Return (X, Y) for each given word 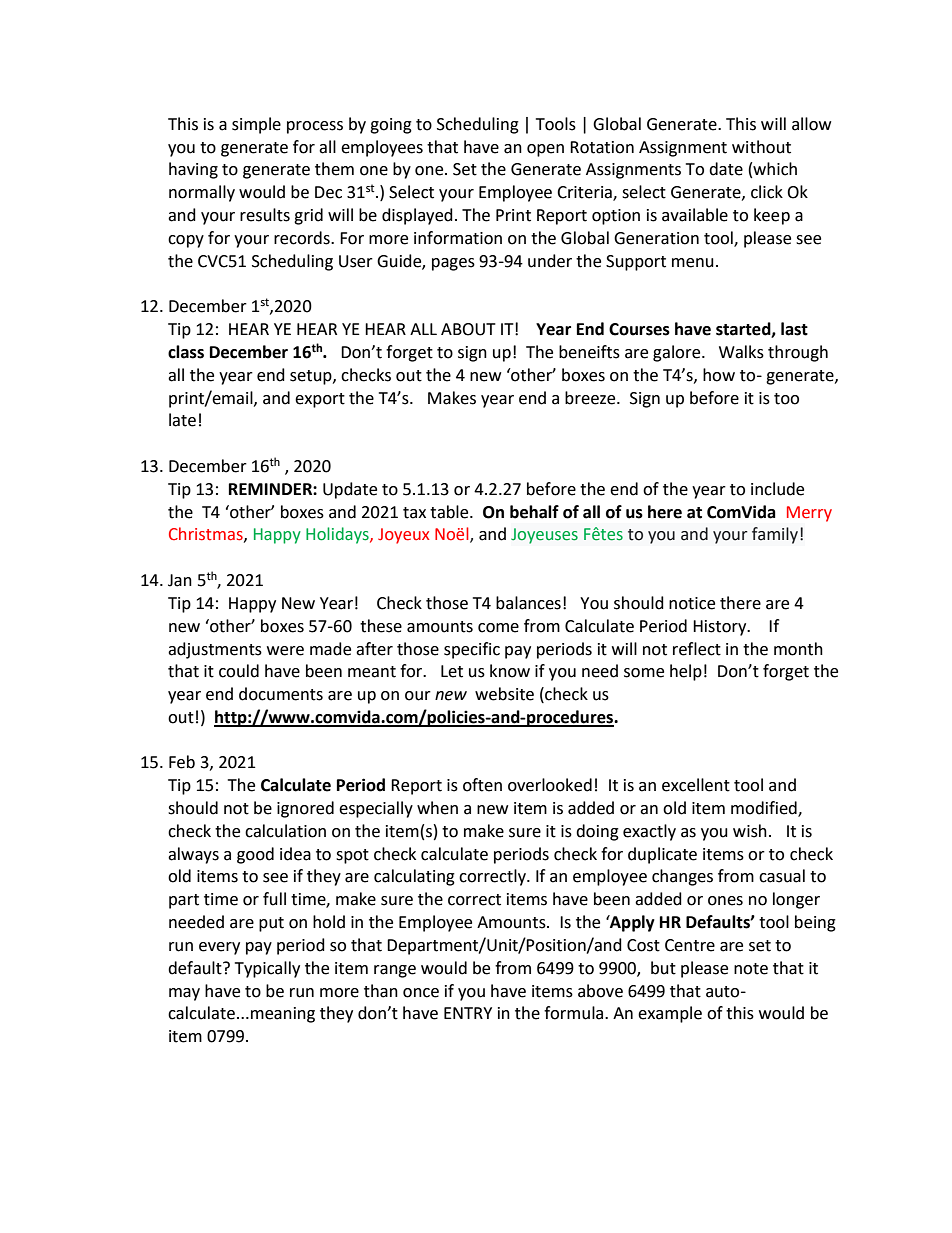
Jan (180, 580)
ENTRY (468, 1013)
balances (528, 603)
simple (256, 125)
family (776, 535)
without (761, 147)
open (545, 150)
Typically (267, 969)
